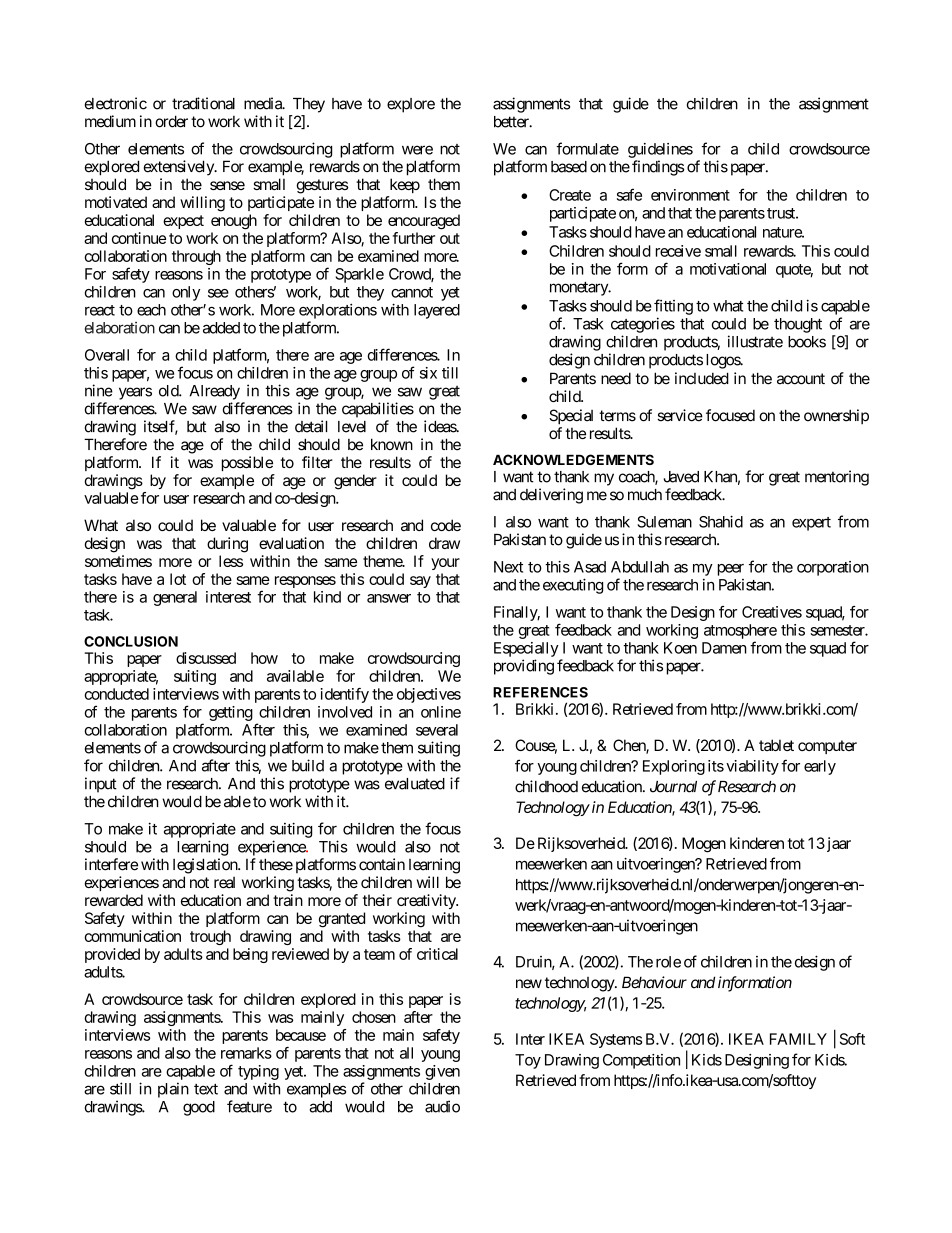 The height and width of the image is (1233, 952). What do you see at coordinates (231, 713) in the image?
I see `getting` at bounding box center [231, 713].
